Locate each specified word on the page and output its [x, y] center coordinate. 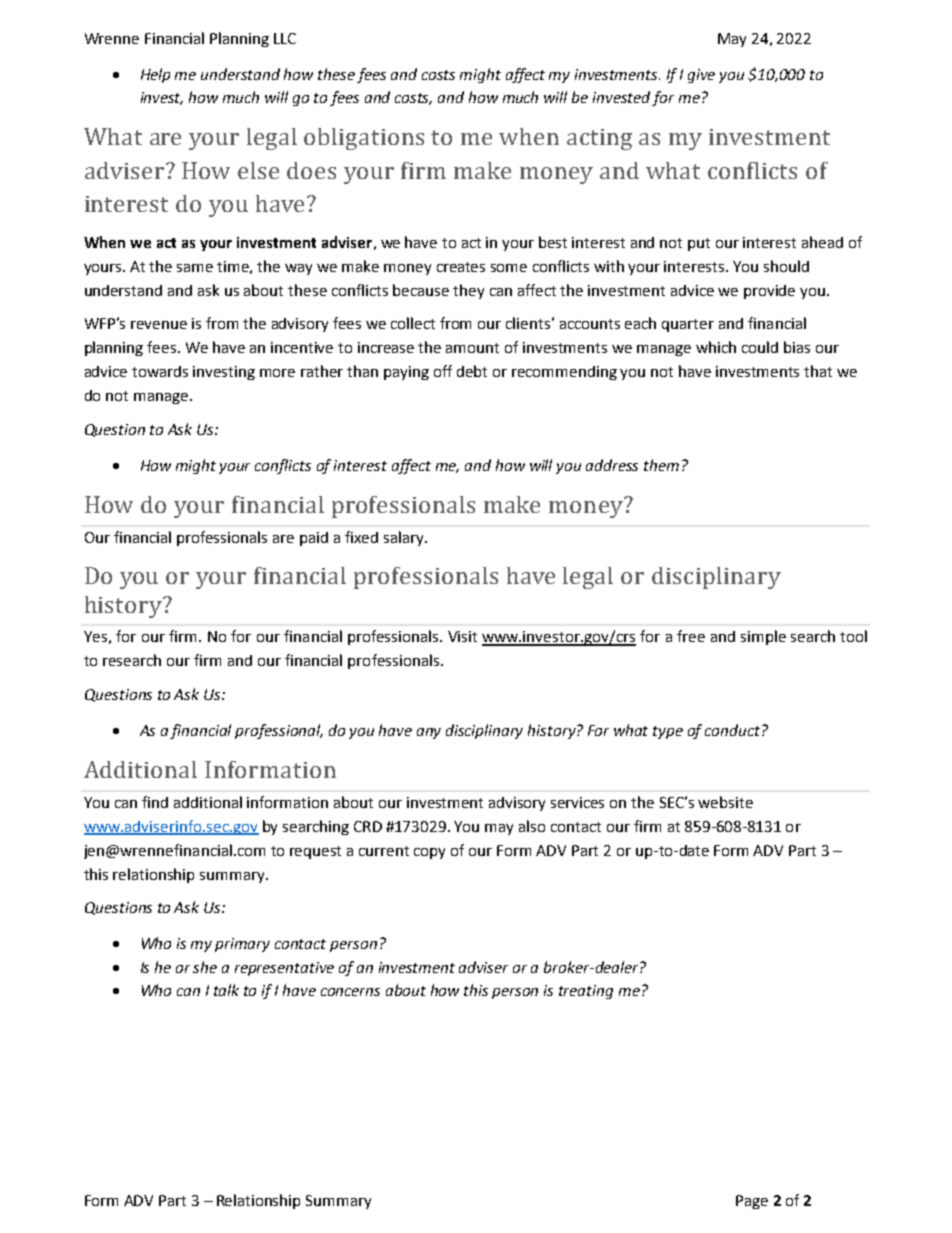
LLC [285, 38]
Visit [462, 636]
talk [226, 990]
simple [763, 637]
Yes [95, 636]
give [701, 76]
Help [155, 75]
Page [752, 1202]
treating [586, 992]
